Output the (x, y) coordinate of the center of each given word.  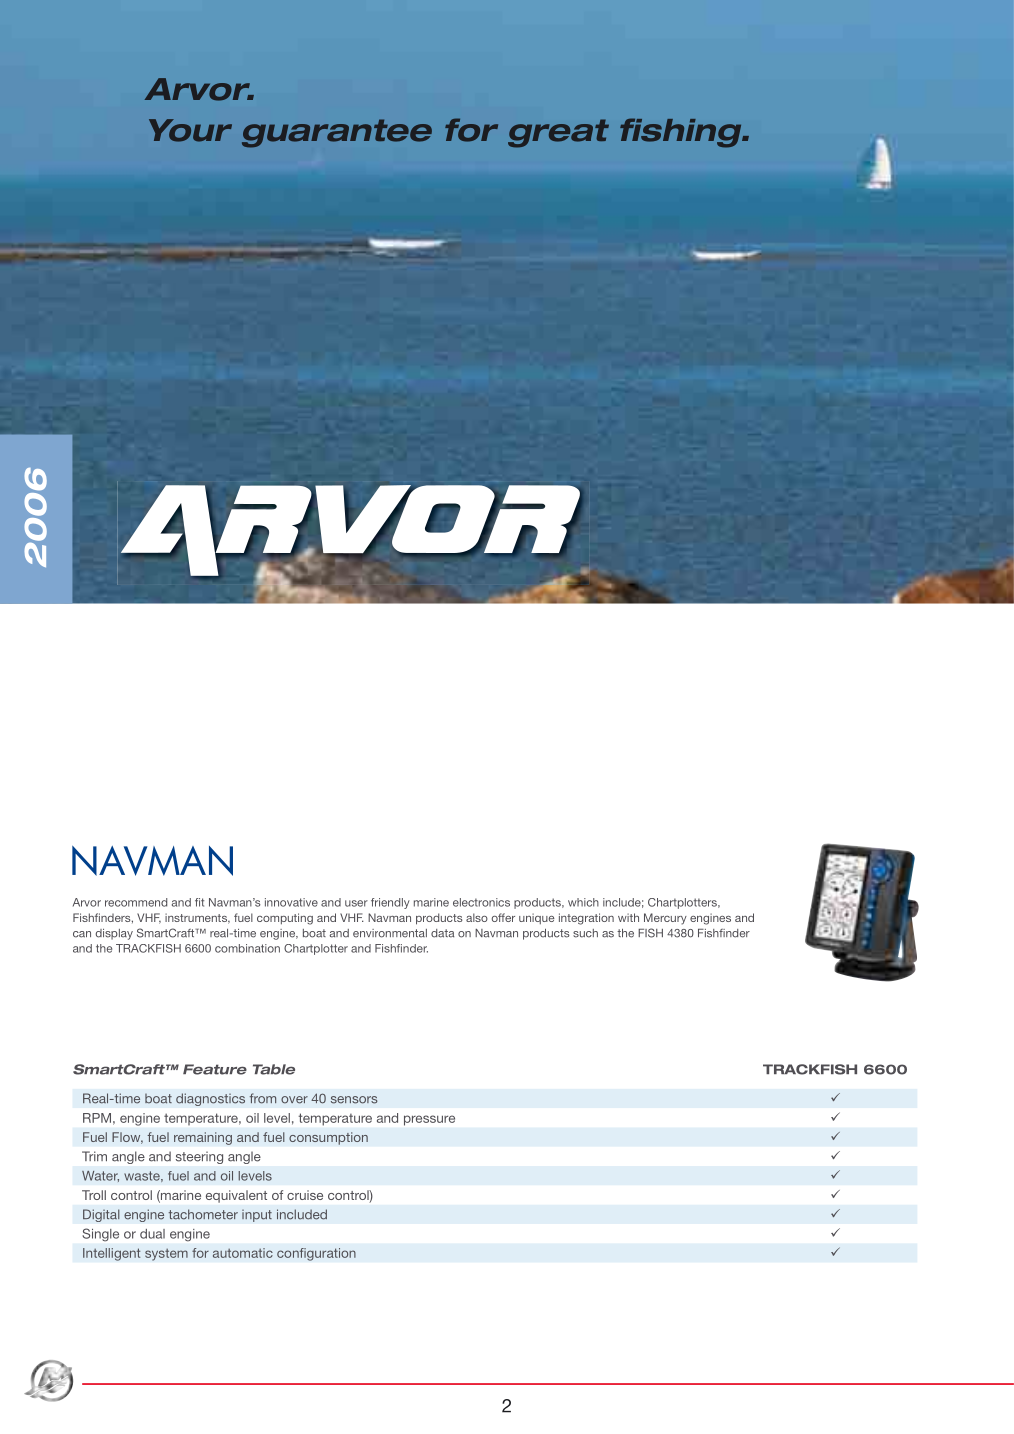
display (114, 934)
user (356, 903)
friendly (390, 903)
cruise (305, 1195)
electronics (481, 902)
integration (586, 919)
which (583, 902)
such (585, 933)
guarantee (337, 133)
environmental (390, 933)
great (558, 133)
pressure (429, 1120)
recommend (136, 902)
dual (152, 1234)
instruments (197, 918)
